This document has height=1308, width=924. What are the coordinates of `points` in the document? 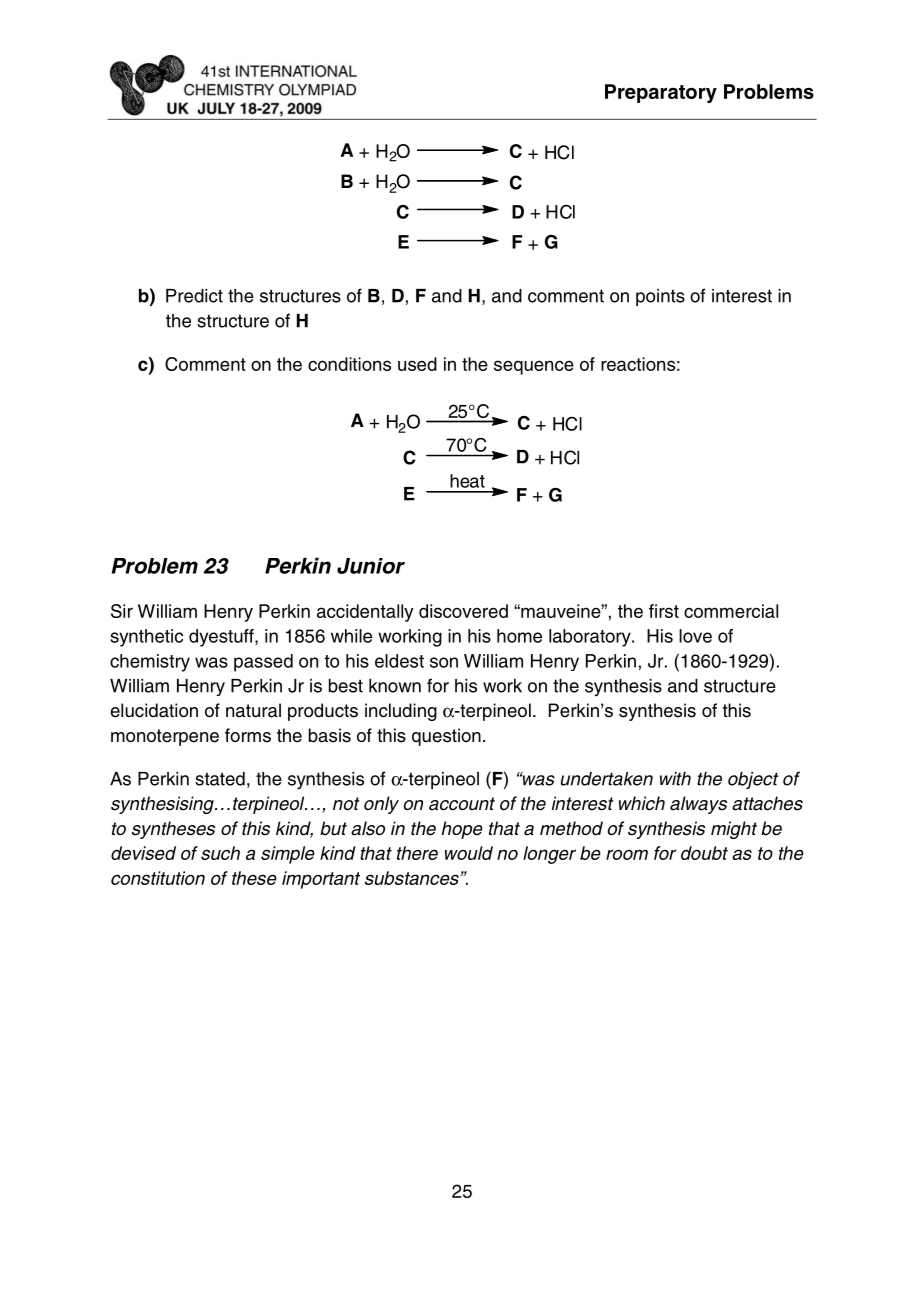 It's located at (660, 297).
